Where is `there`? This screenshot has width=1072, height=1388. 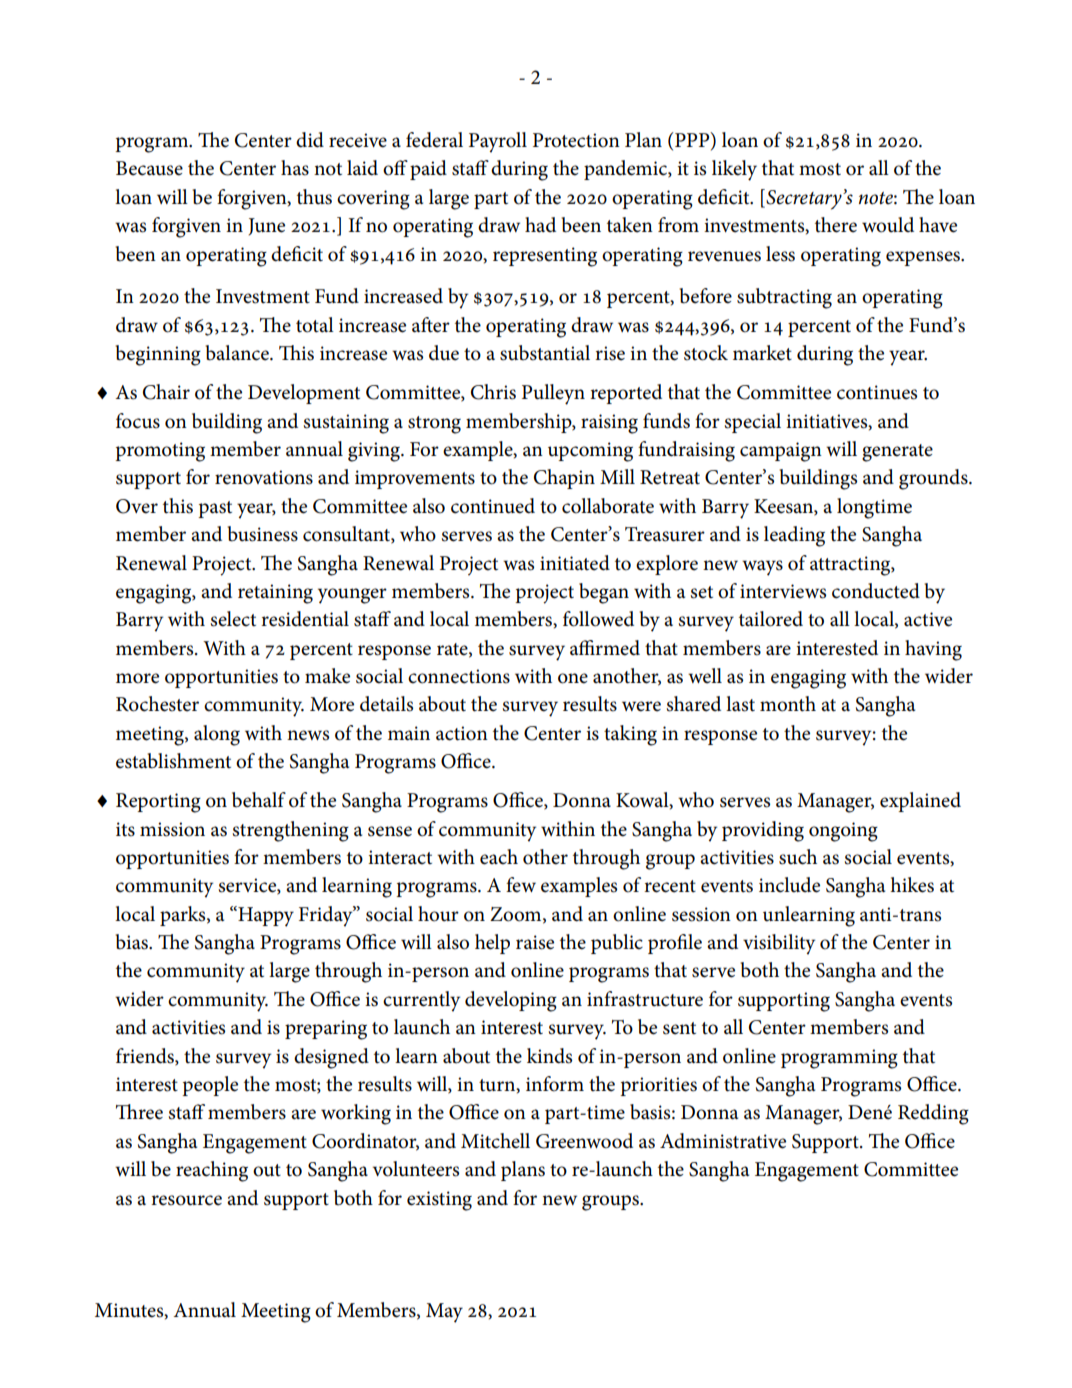 there is located at coordinates (836, 225).
